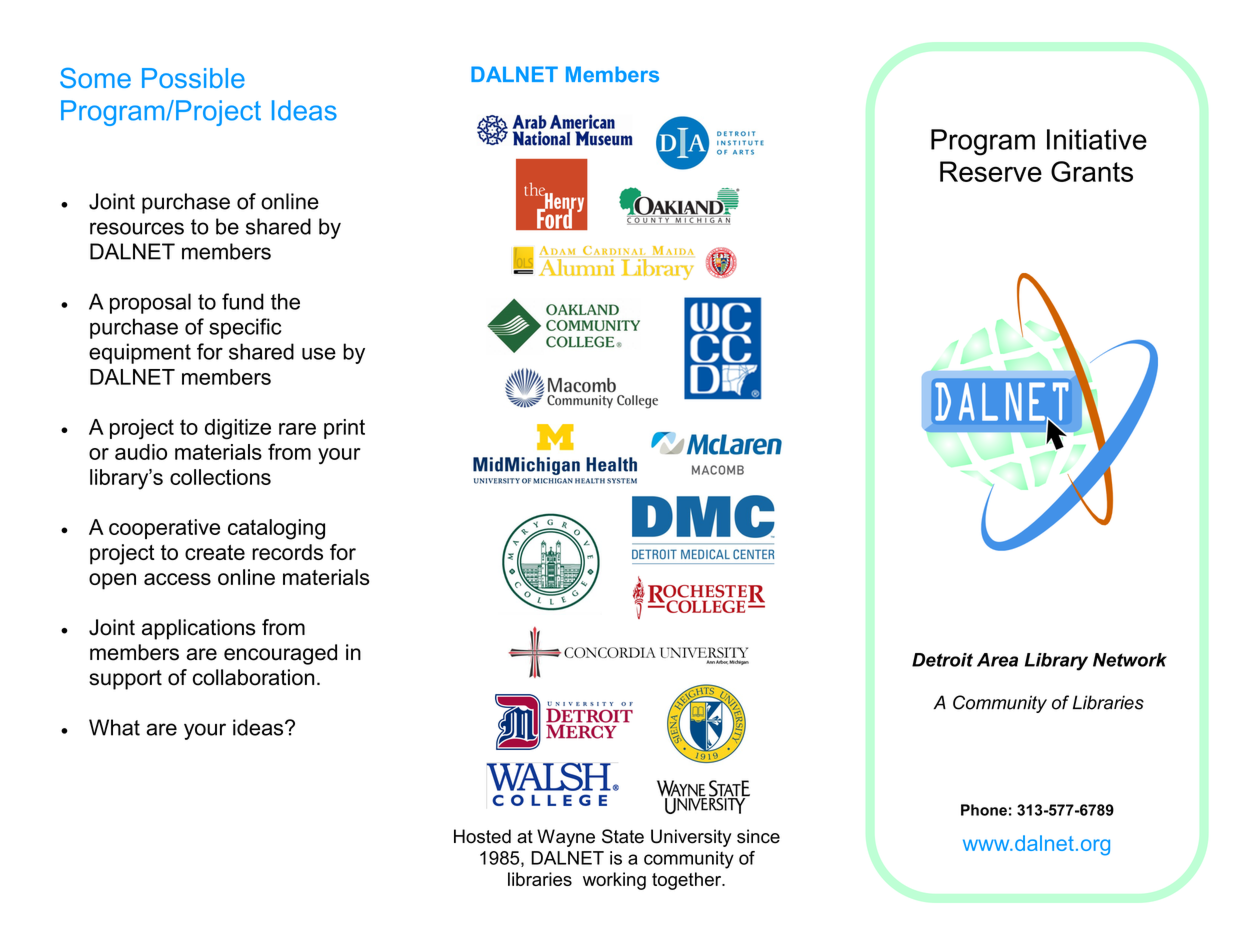 The image size is (1233, 952). Describe the element at coordinates (1097, 139) in the document. I see `Initiative` at that location.
